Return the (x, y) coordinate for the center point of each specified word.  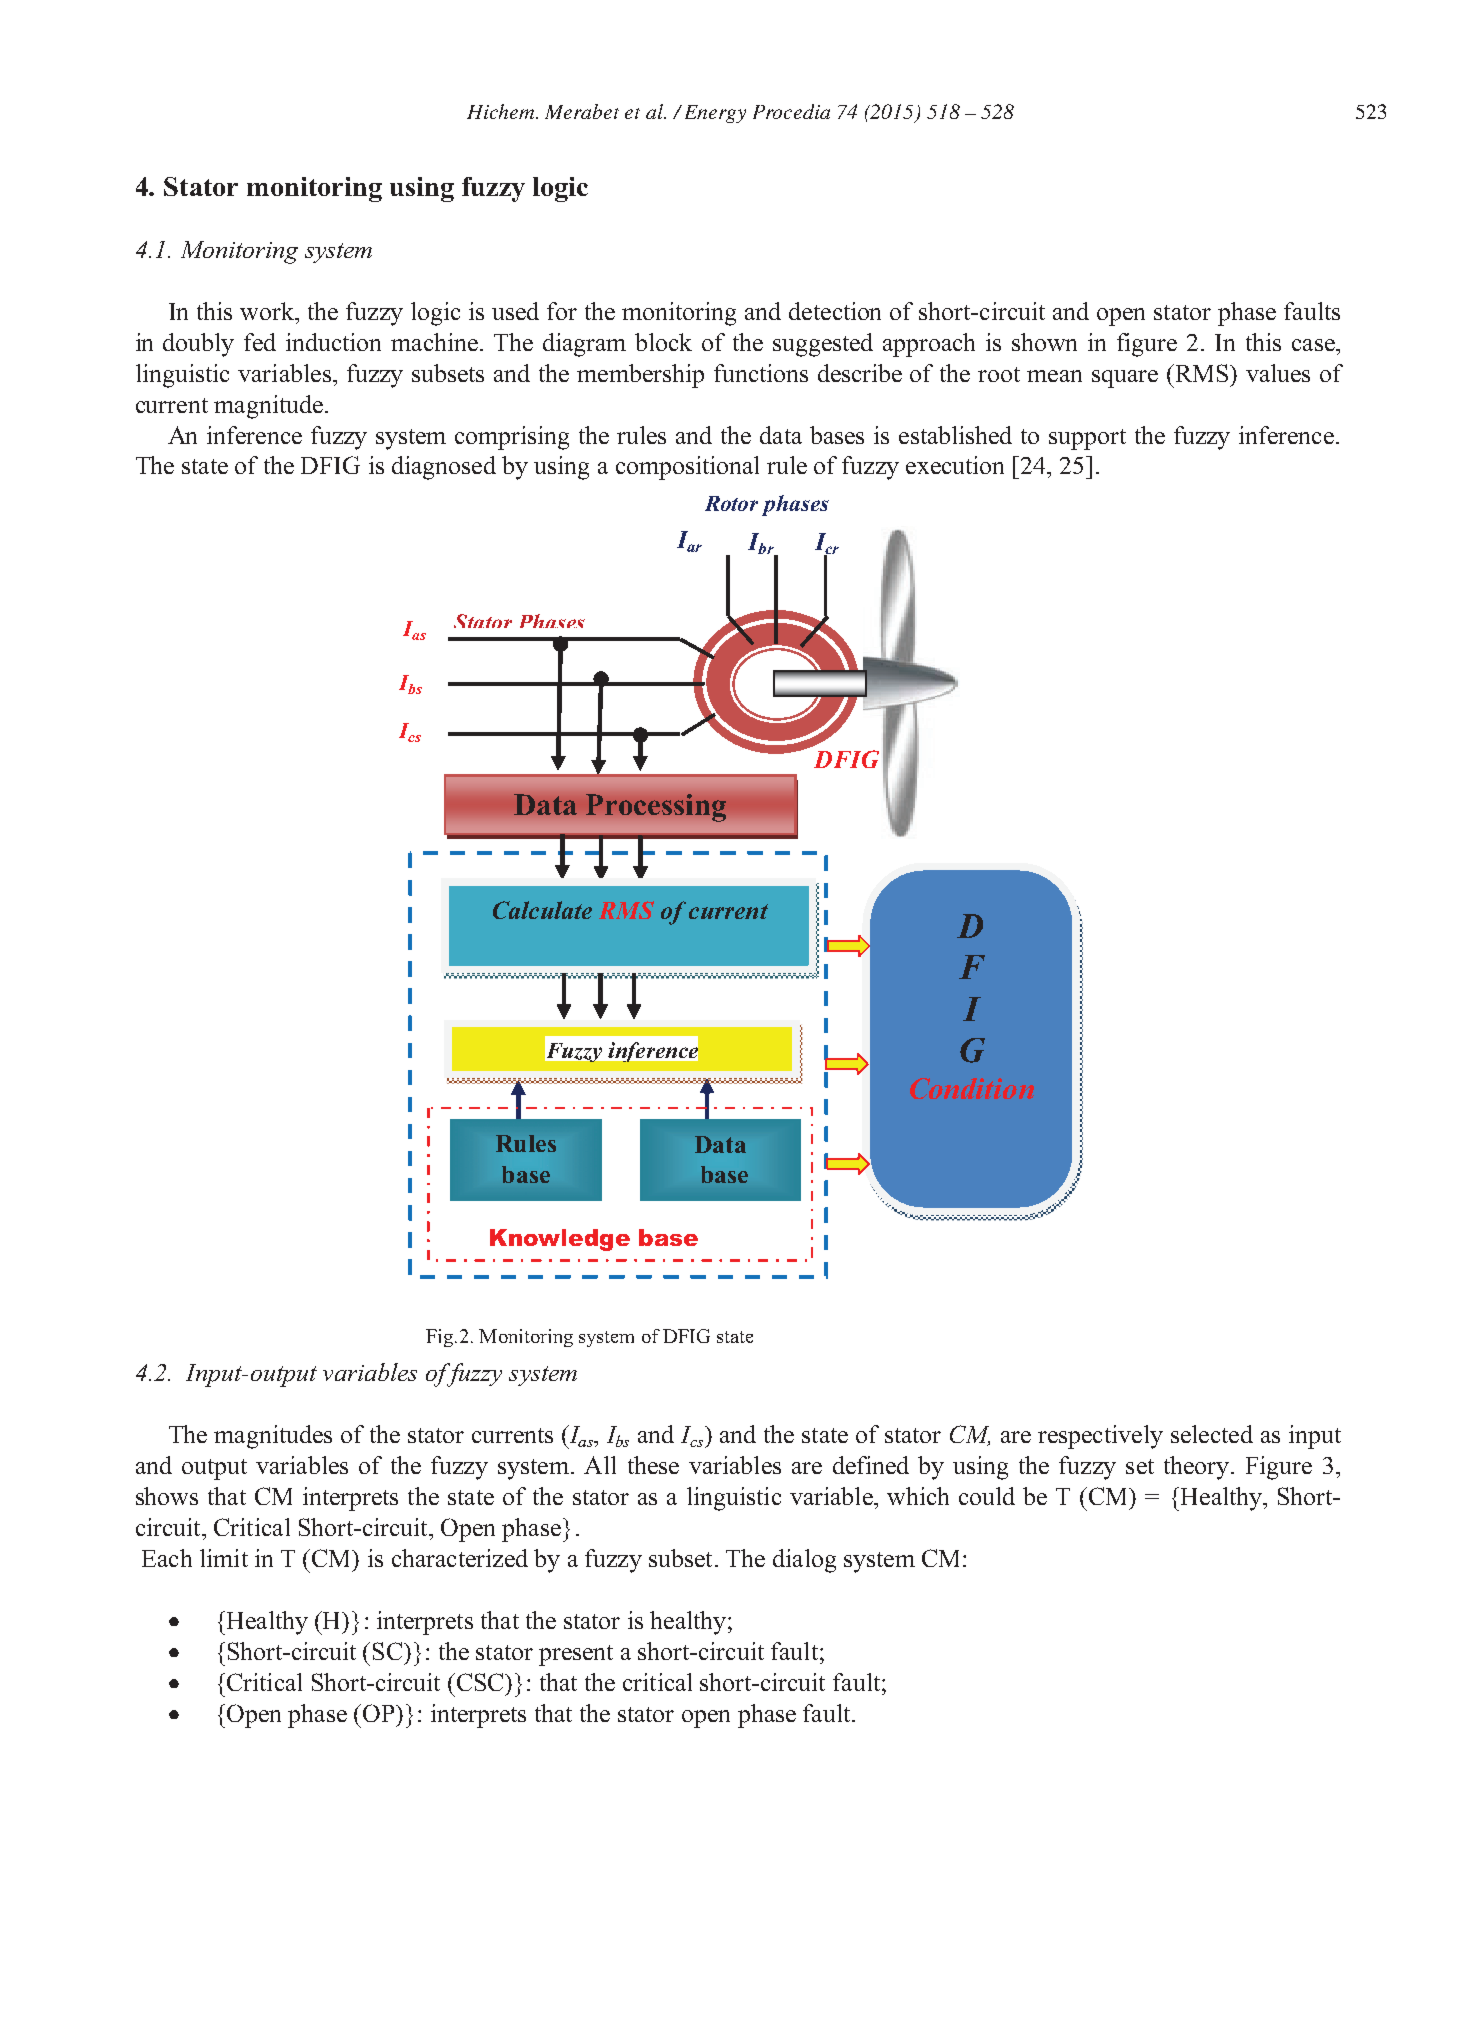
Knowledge (560, 1240)
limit (224, 1558)
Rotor (731, 503)
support (1087, 439)
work (268, 311)
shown (1044, 342)
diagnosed (444, 468)
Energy (715, 114)
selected (1212, 1434)
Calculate (542, 910)
